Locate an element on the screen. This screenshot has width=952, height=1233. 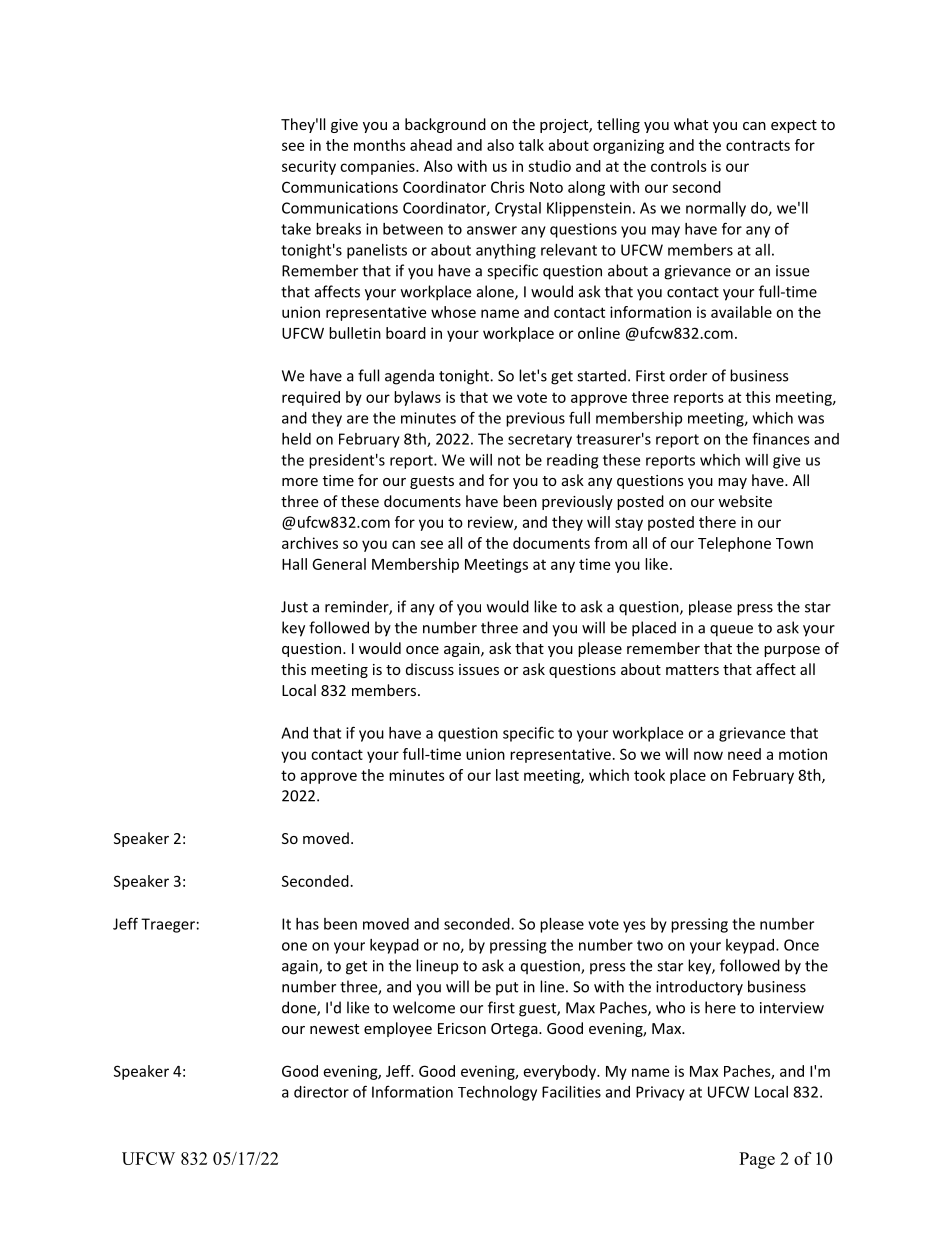
Chris is located at coordinates (508, 187).
